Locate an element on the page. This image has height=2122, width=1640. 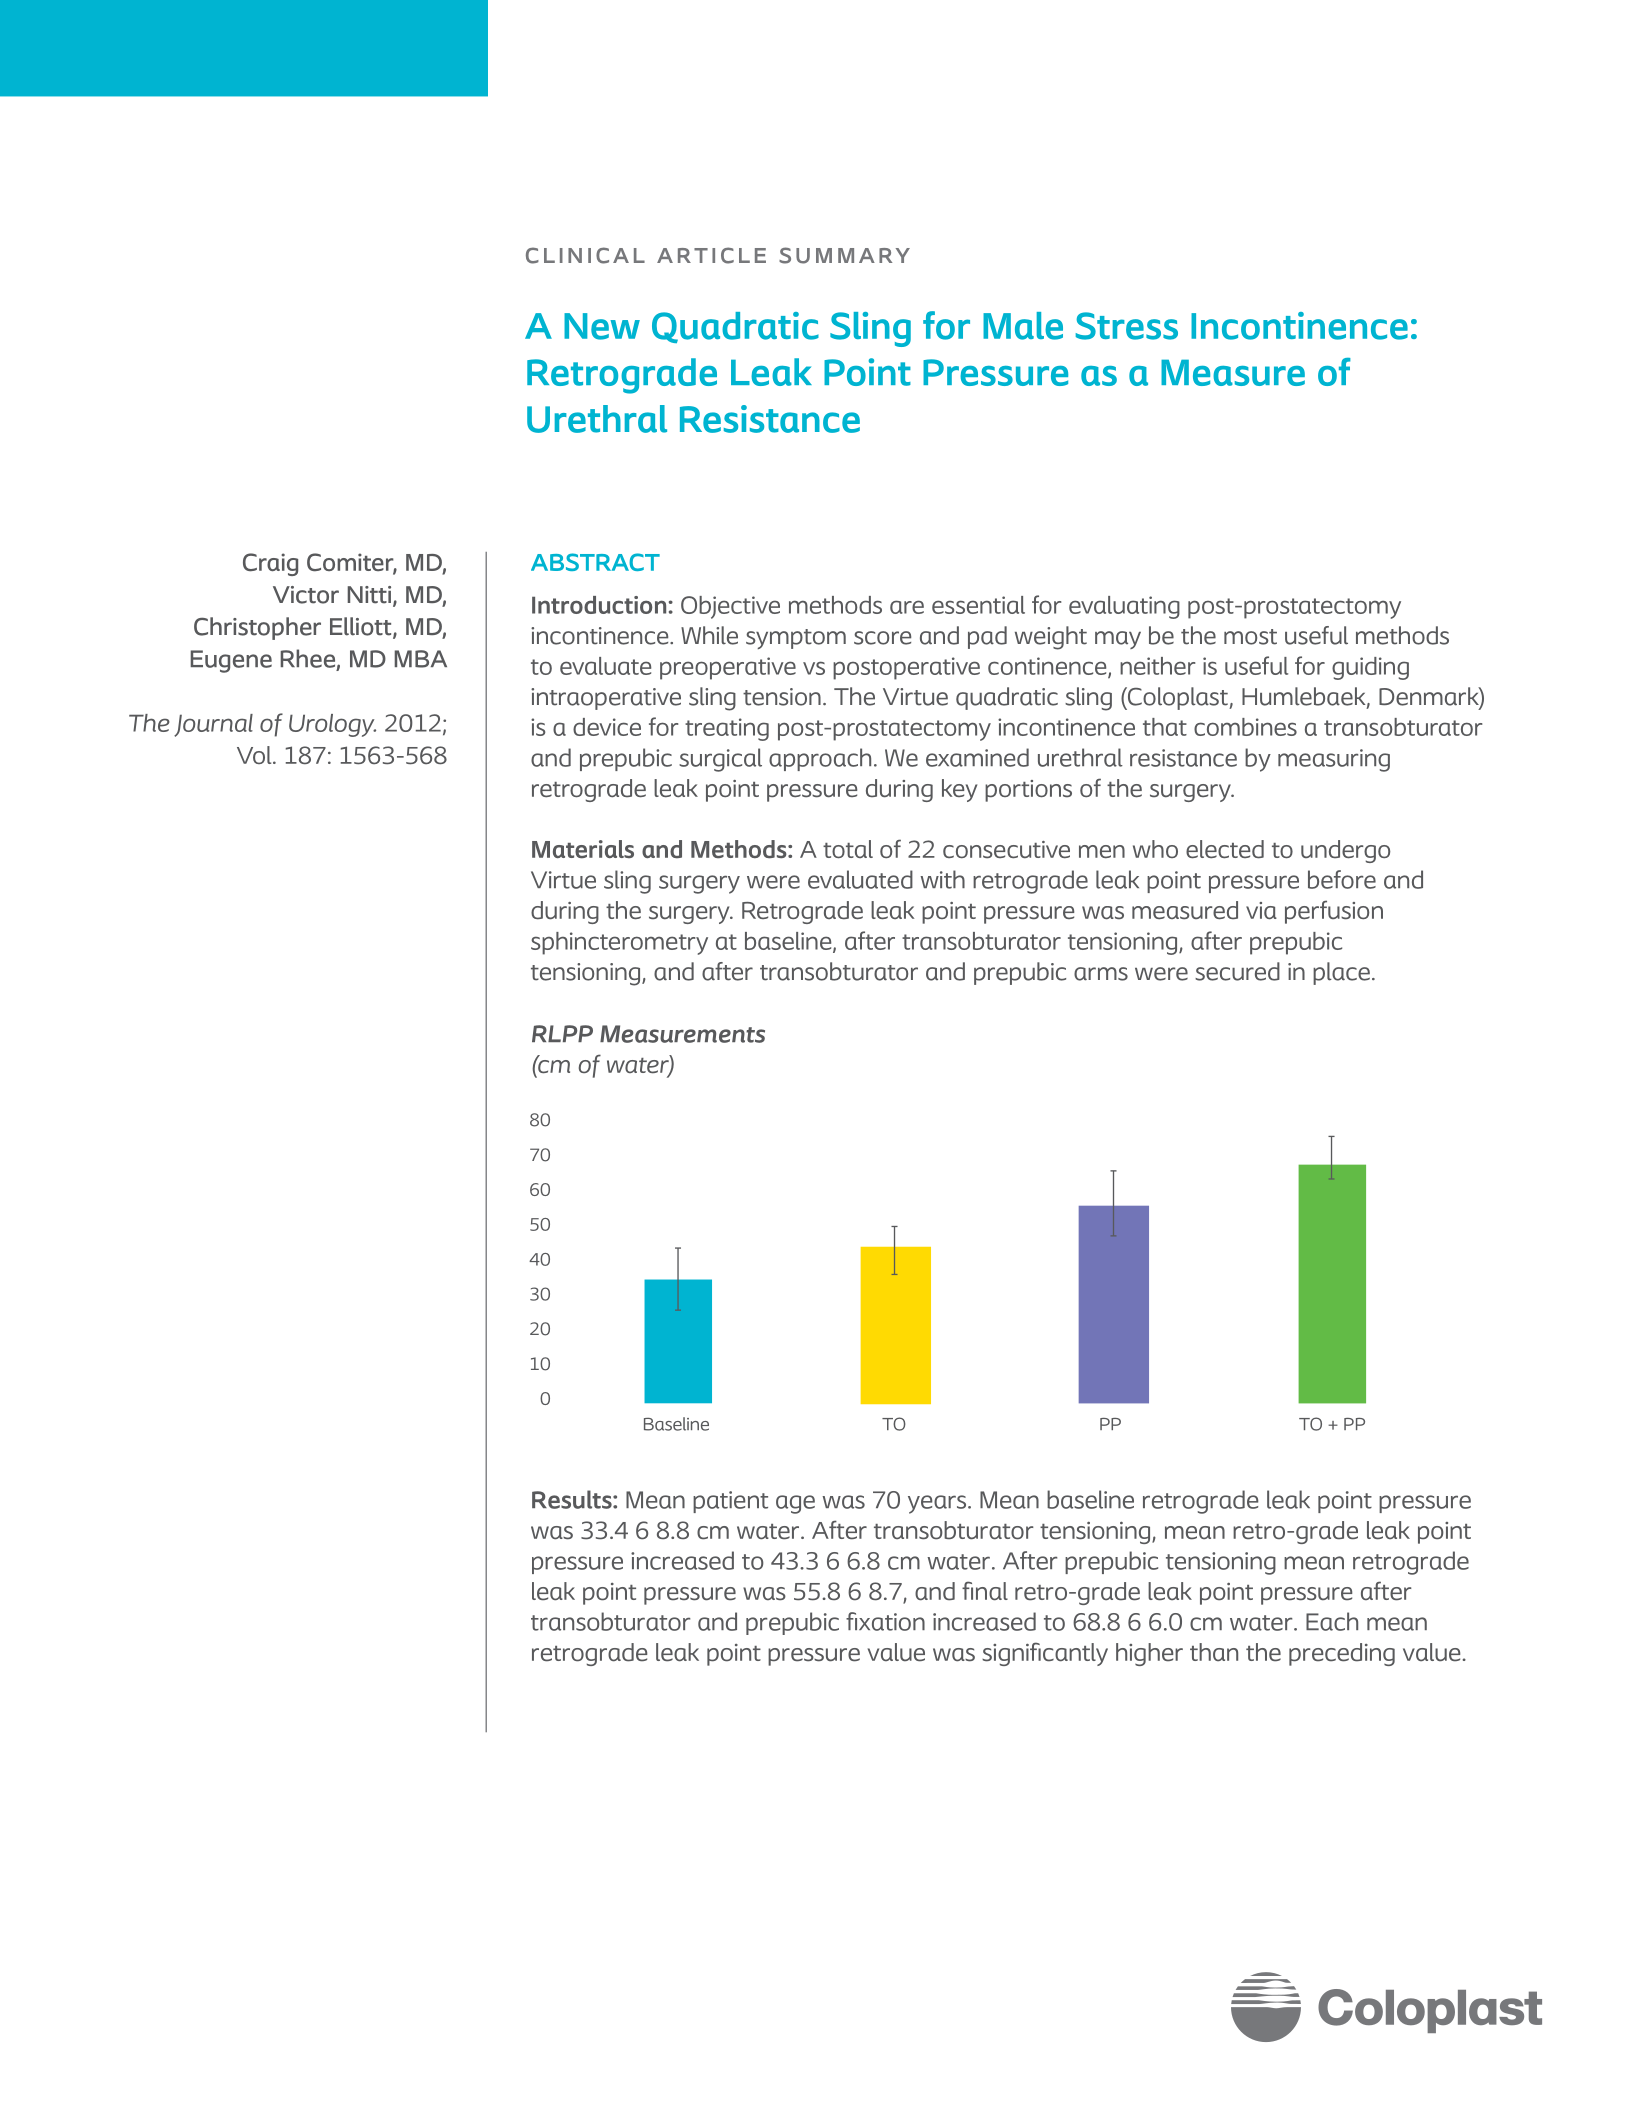
secured is located at coordinates (1237, 971).
